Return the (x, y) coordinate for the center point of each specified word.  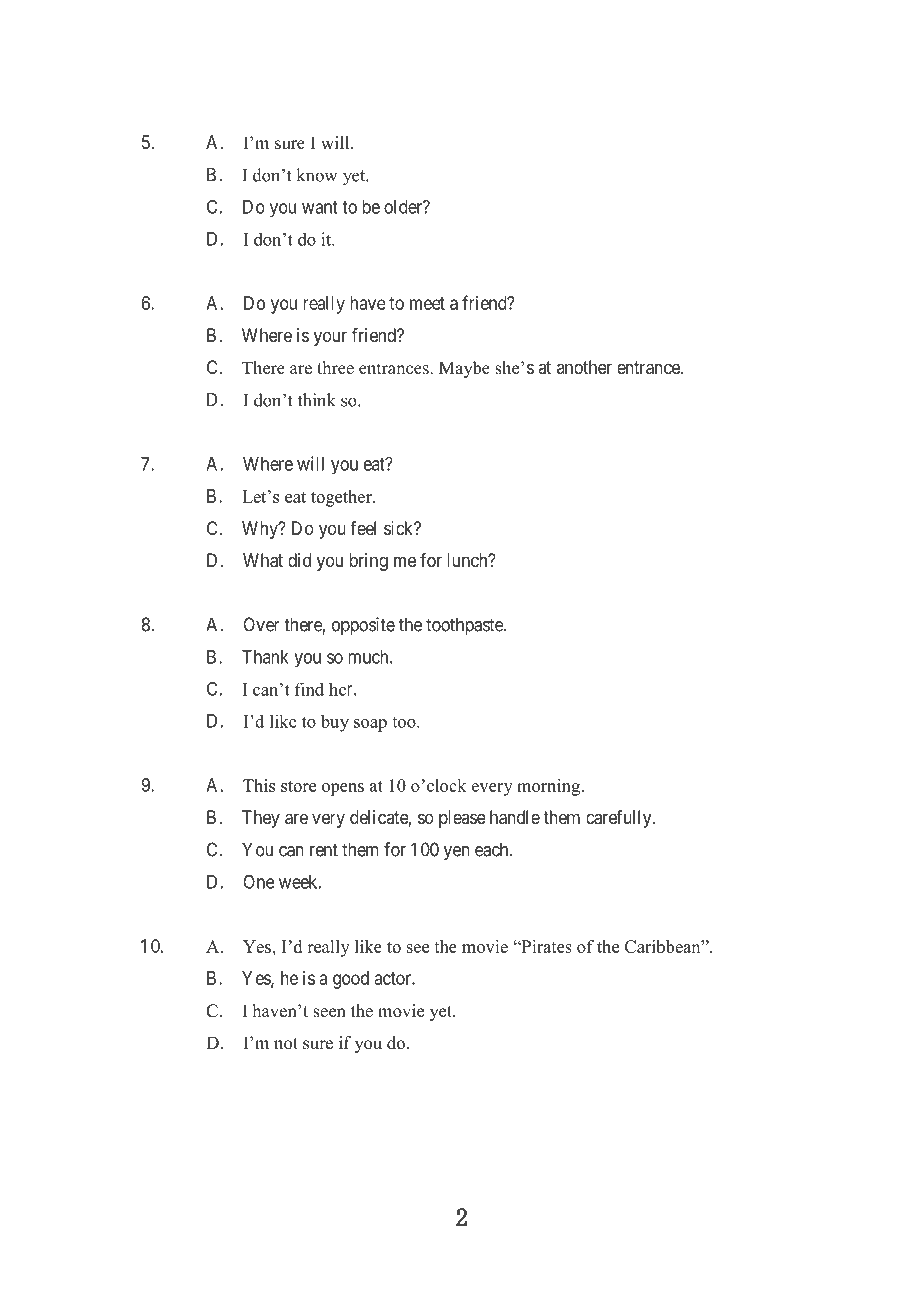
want (320, 207)
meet (427, 303)
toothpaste (465, 626)
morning (550, 787)
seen (329, 1013)
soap (370, 725)
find (309, 689)
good (351, 980)
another (584, 367)
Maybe (464, 369)
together (342, 498)
